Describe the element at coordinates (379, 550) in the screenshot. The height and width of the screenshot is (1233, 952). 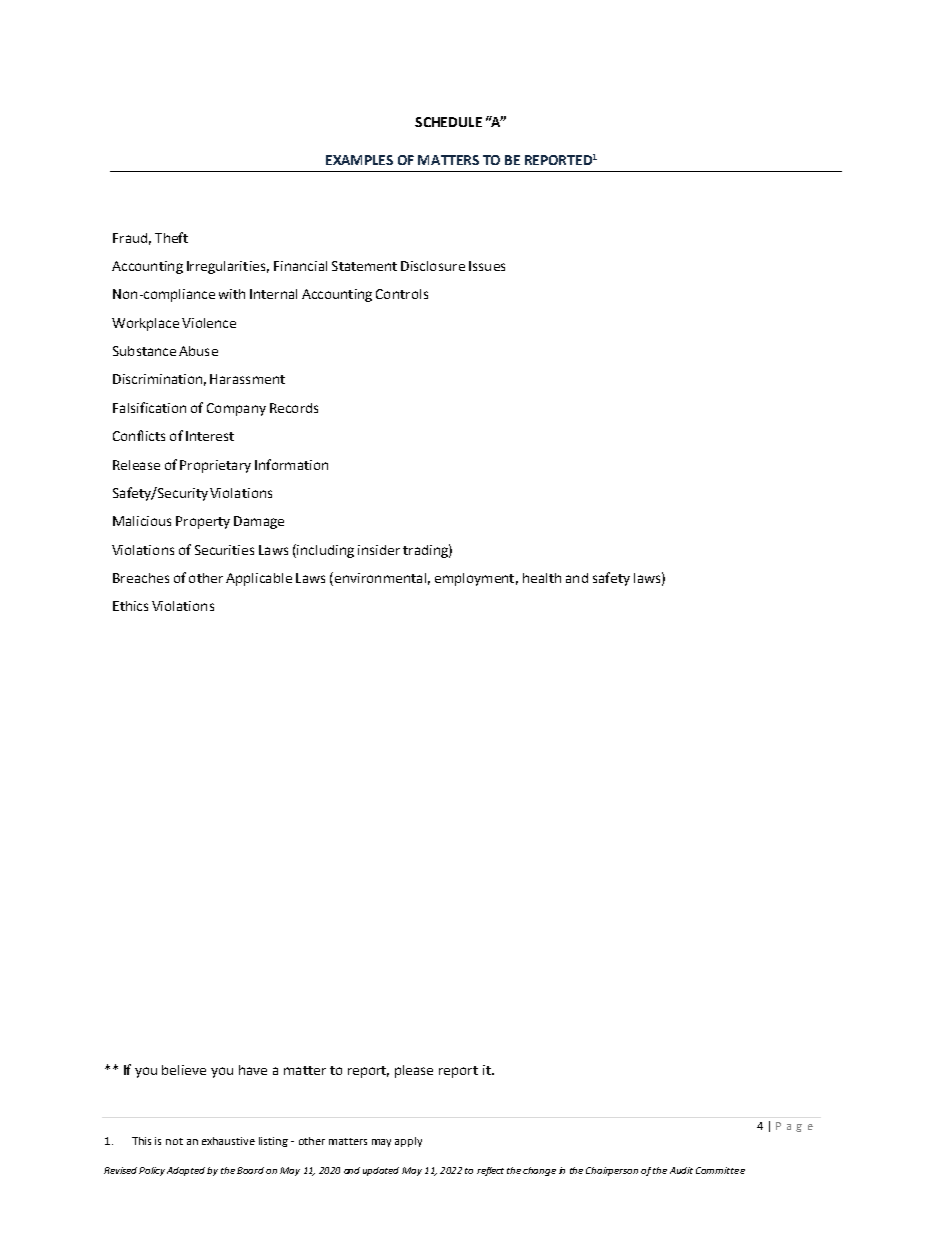
I see `insider` at that location.
